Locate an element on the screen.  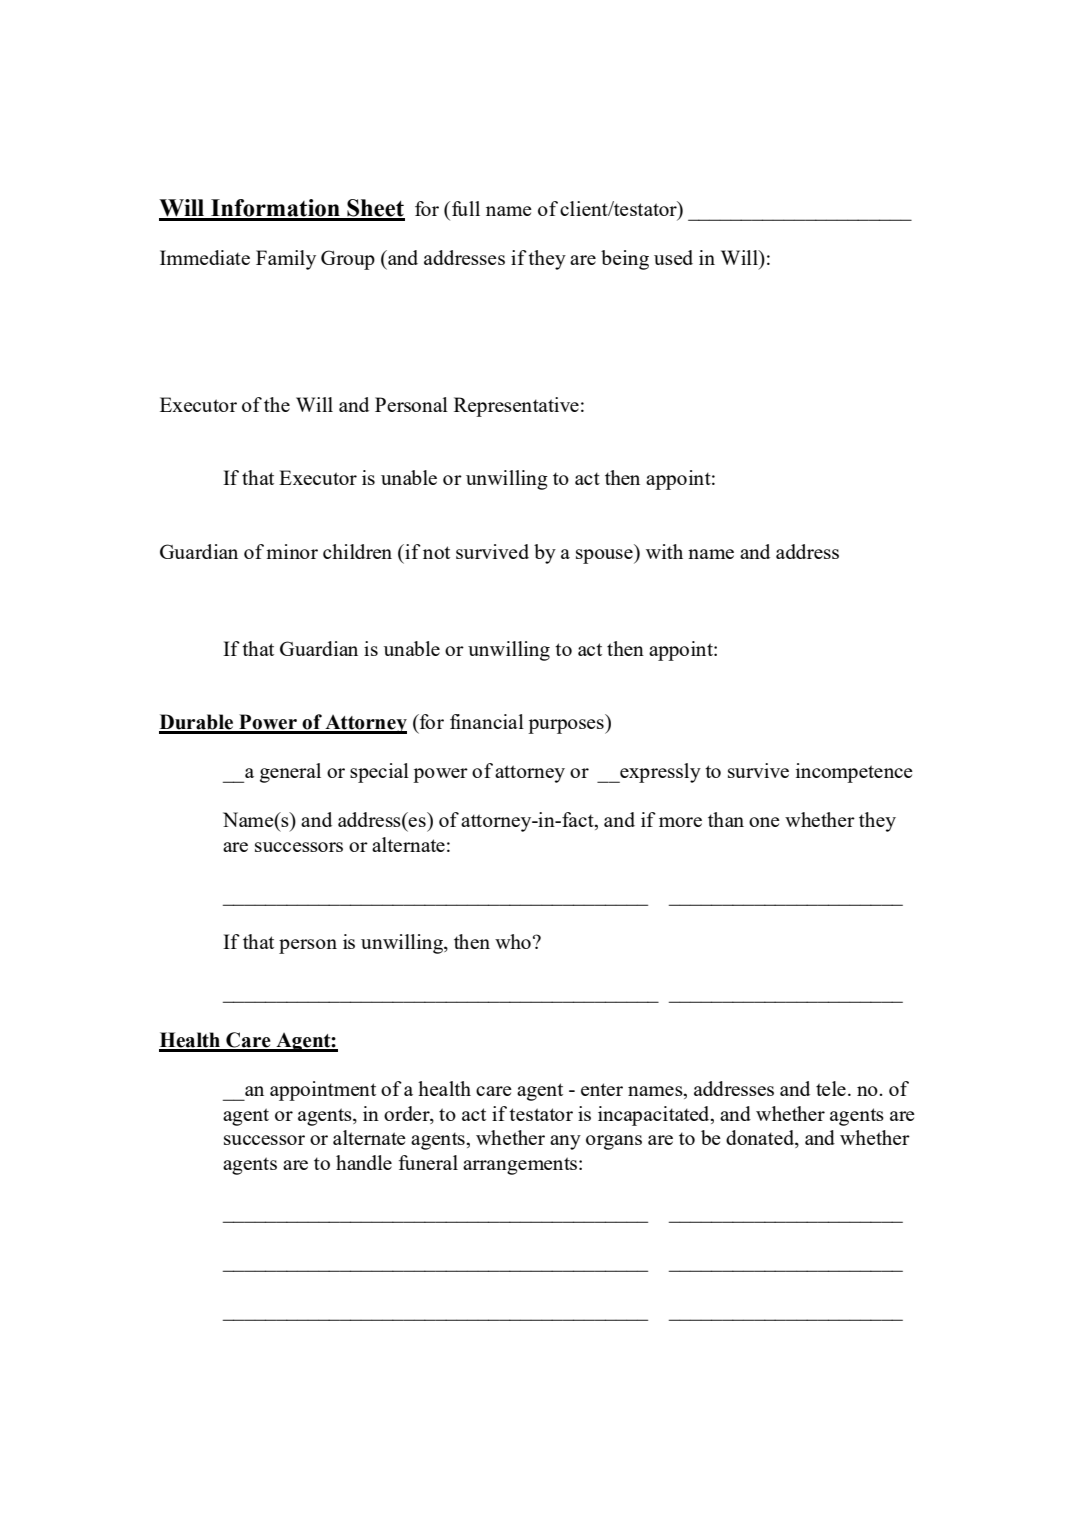
general is located at coordinates (290, 773).
